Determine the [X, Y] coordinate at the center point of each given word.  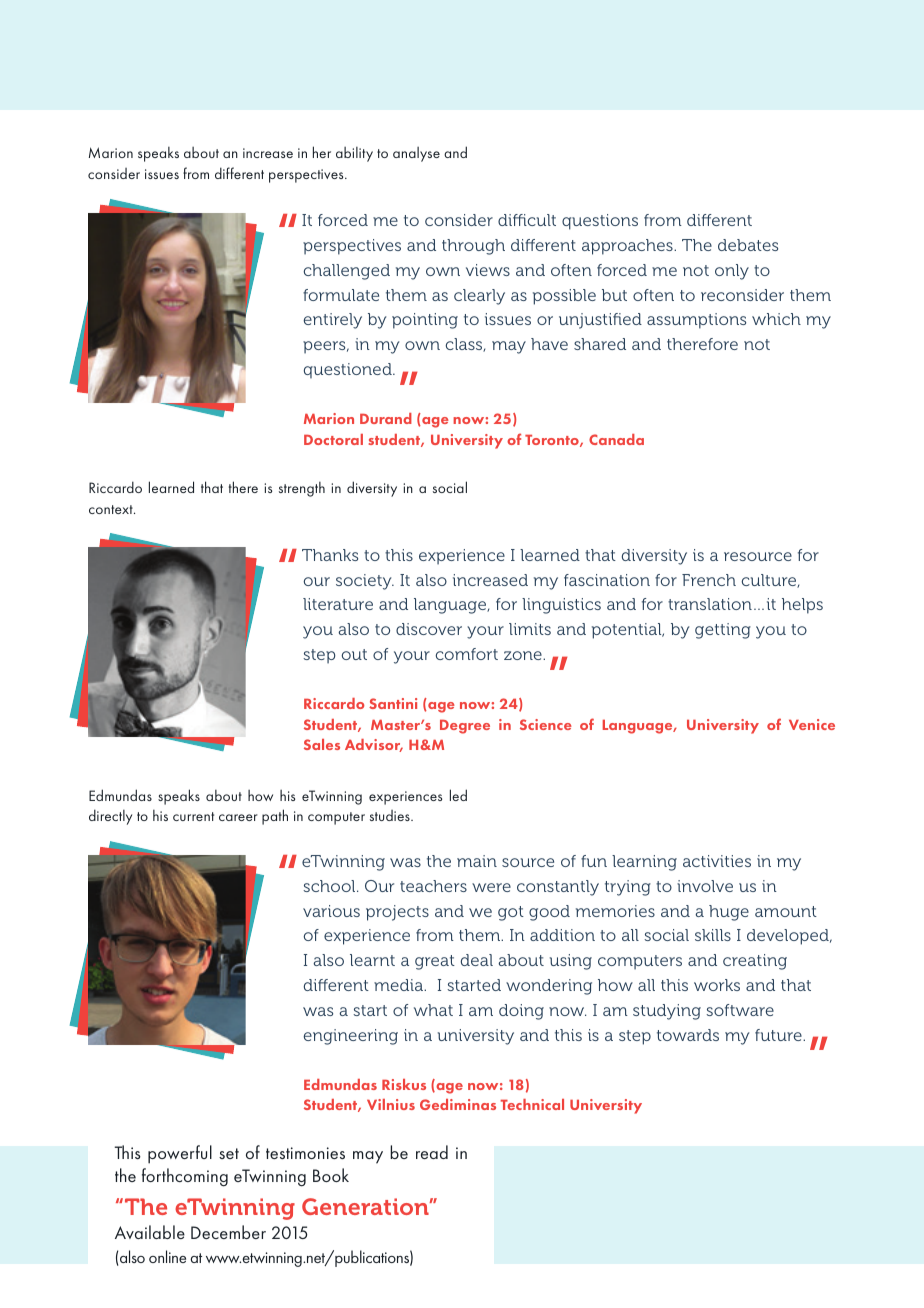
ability [354, 154]
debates [748, 245]
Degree [465, 727]
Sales [322, 744]
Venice [812, 724]
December [228, 1232]
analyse [416, 154]
